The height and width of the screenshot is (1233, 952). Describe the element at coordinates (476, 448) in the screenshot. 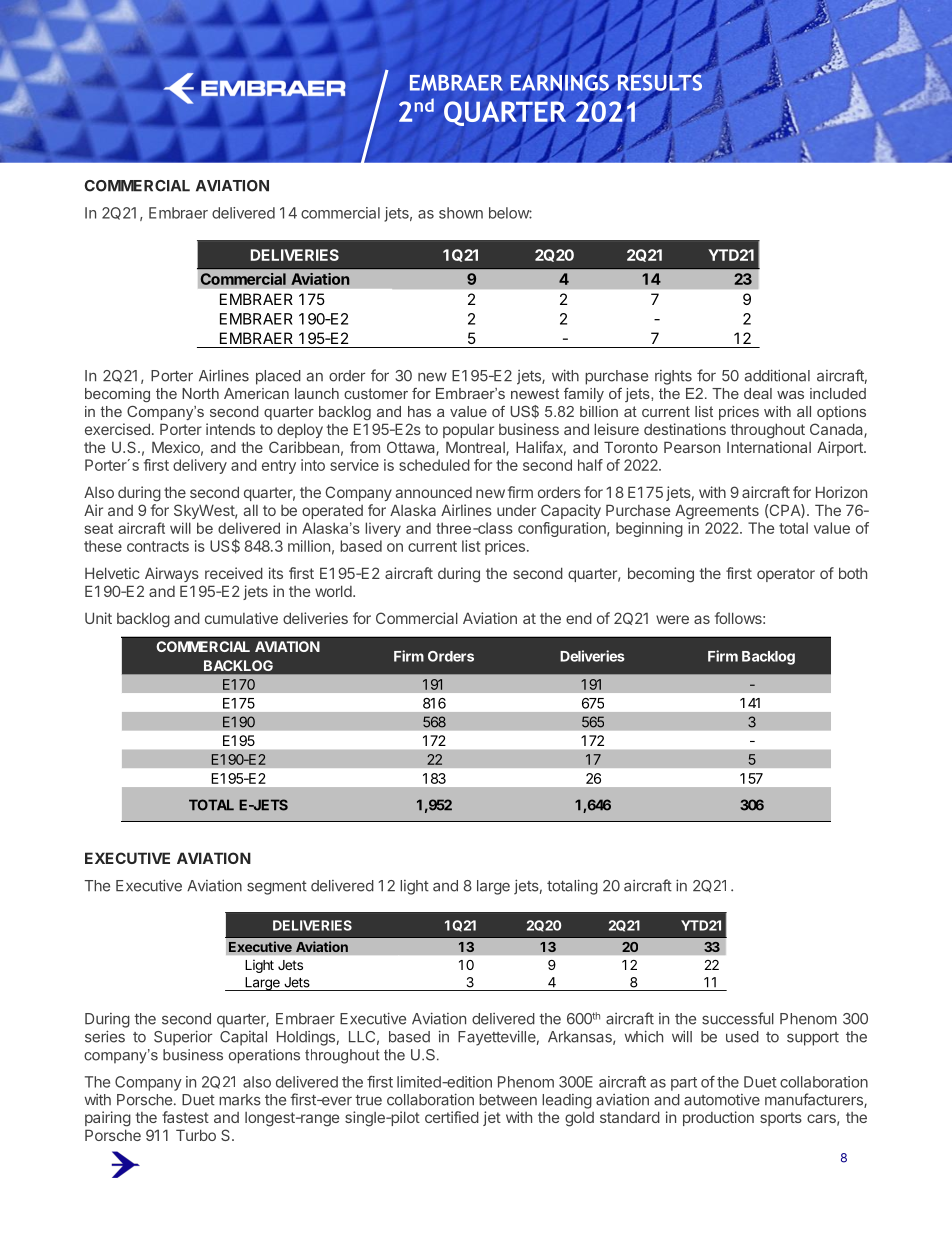

I see `Montreal` at that location.
